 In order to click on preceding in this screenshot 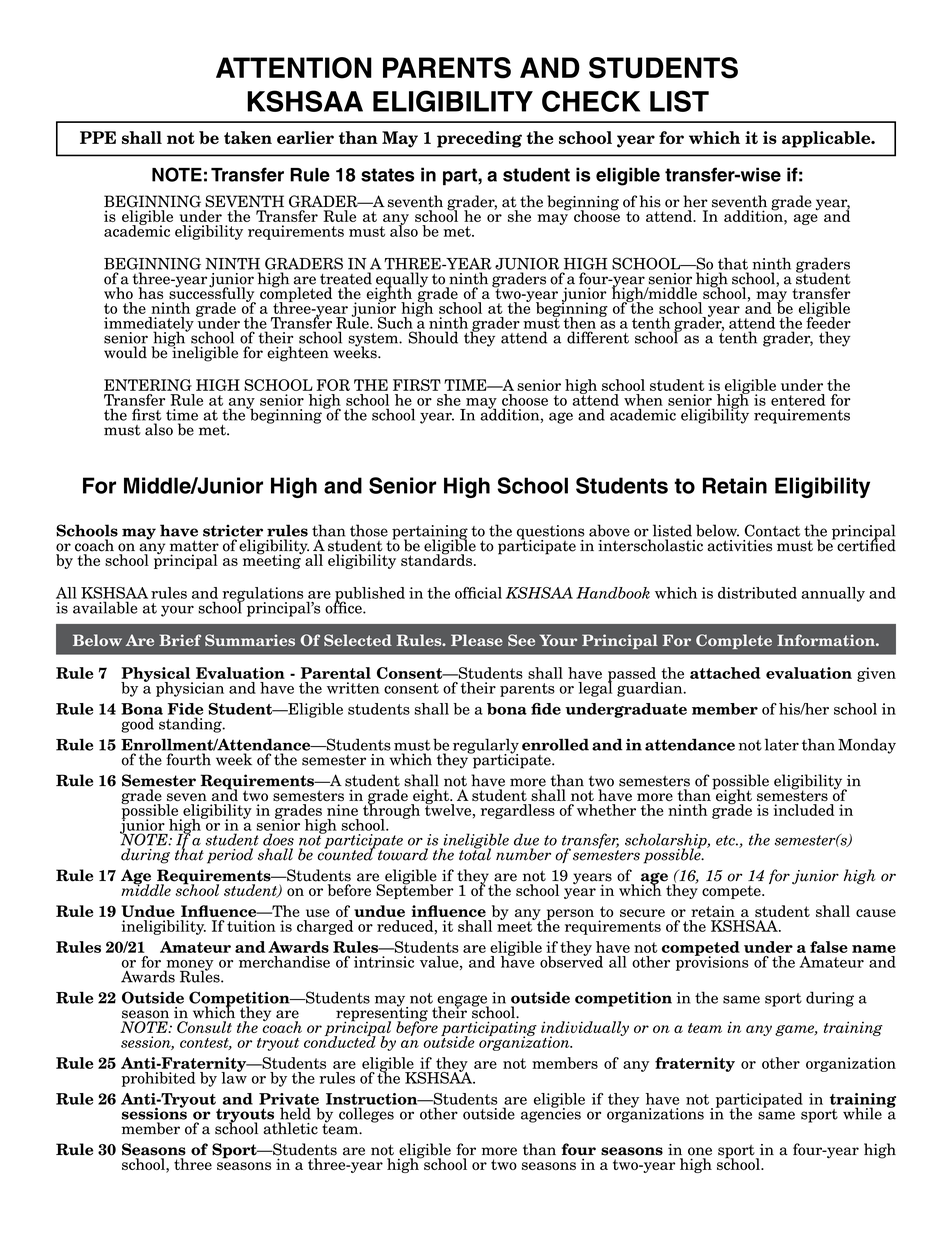, I will do `click(479, 139)`.
